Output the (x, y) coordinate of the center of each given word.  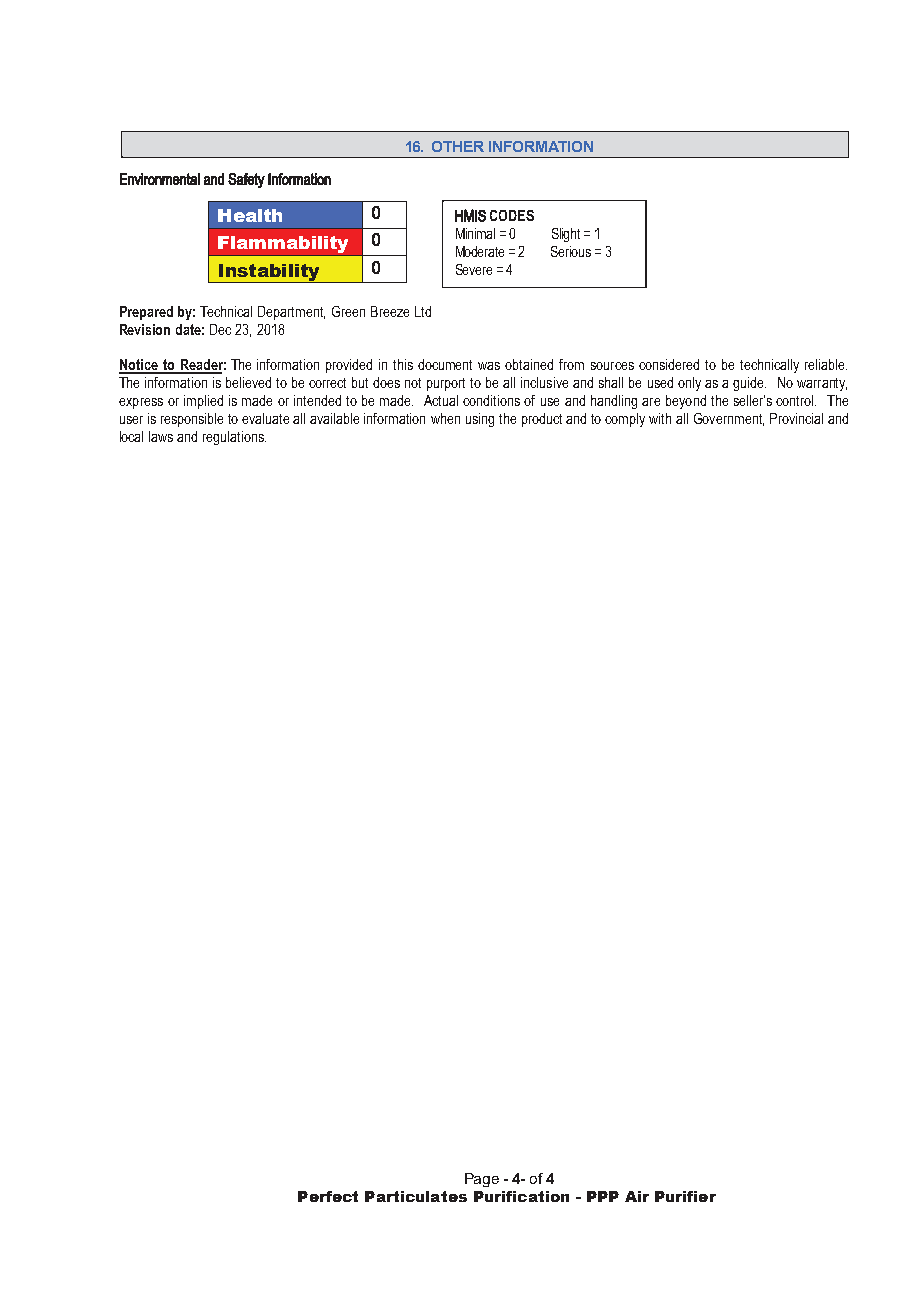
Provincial (796, 418)
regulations (234, 438)
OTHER (458, 146)
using (480, 420)
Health (250, 215)
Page (482, 1180)
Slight (566, 235)
